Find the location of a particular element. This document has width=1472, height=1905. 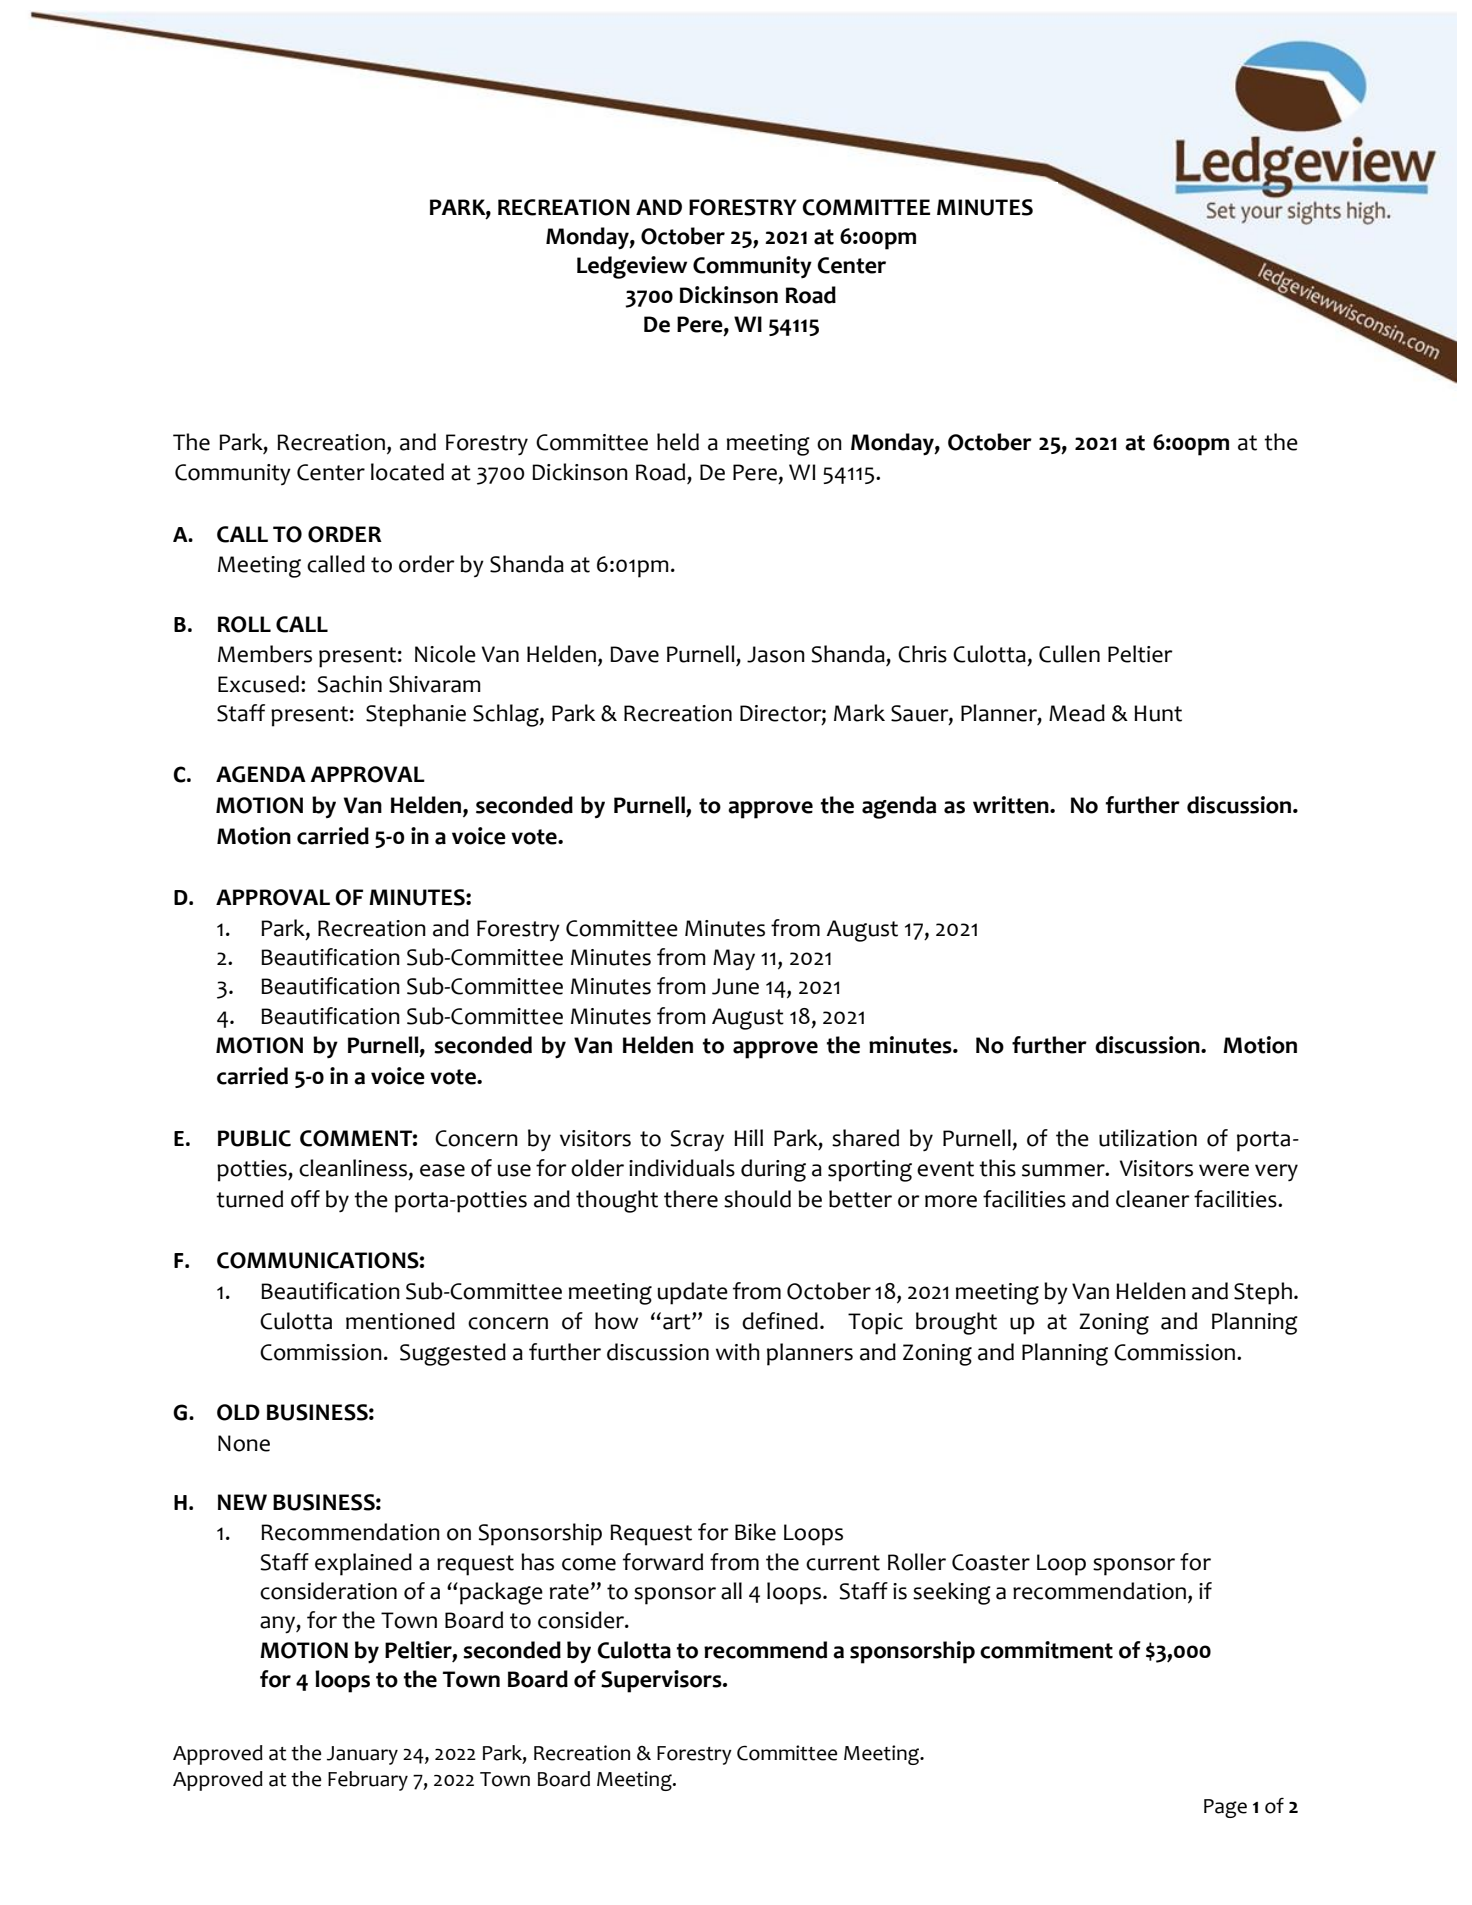

Supervisors is located at coordinates (662, 1681).
